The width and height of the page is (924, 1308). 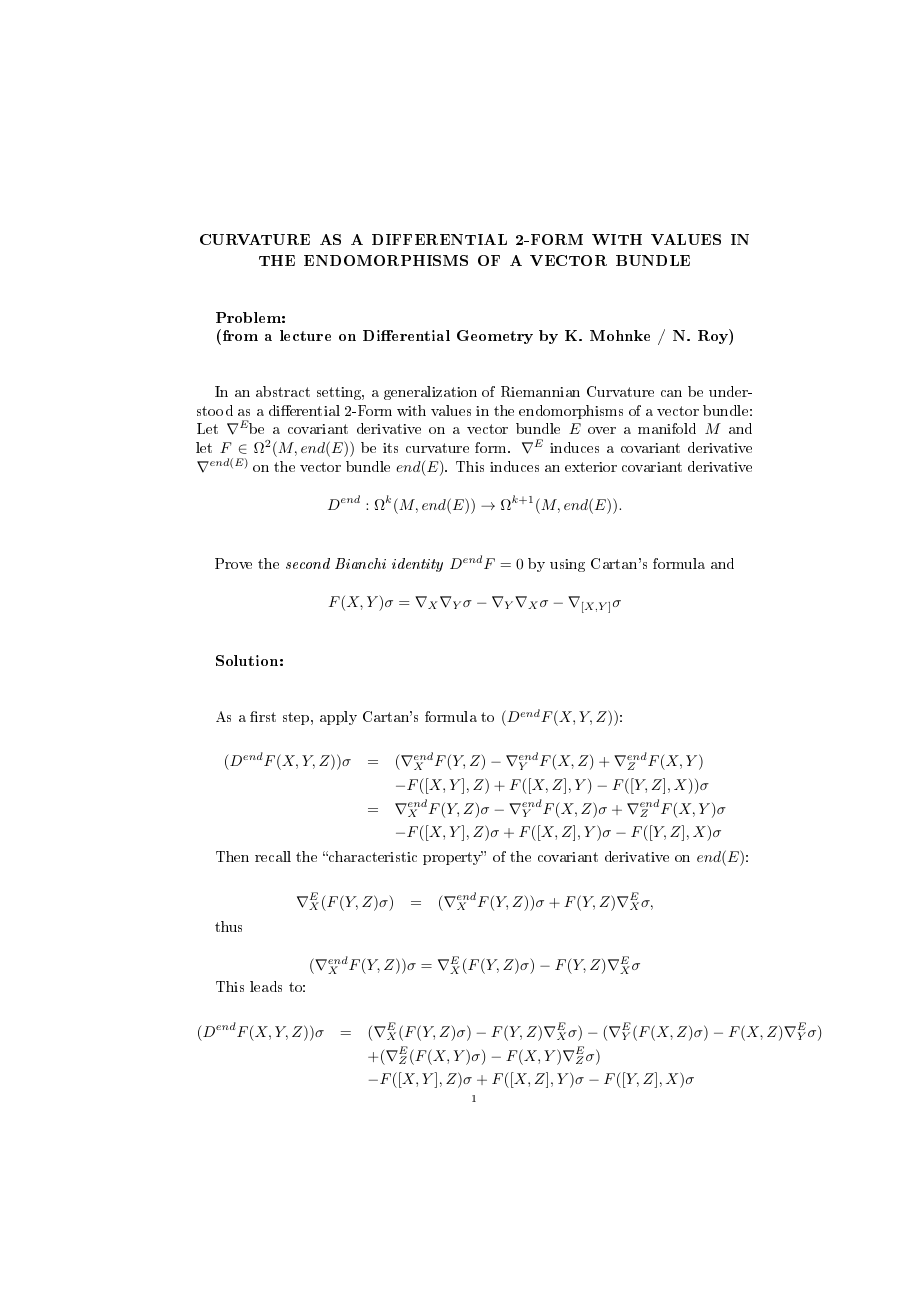 What do you see at coordinates (567, 565) in the page?
I see `using` at bounding box center [567, 565].
